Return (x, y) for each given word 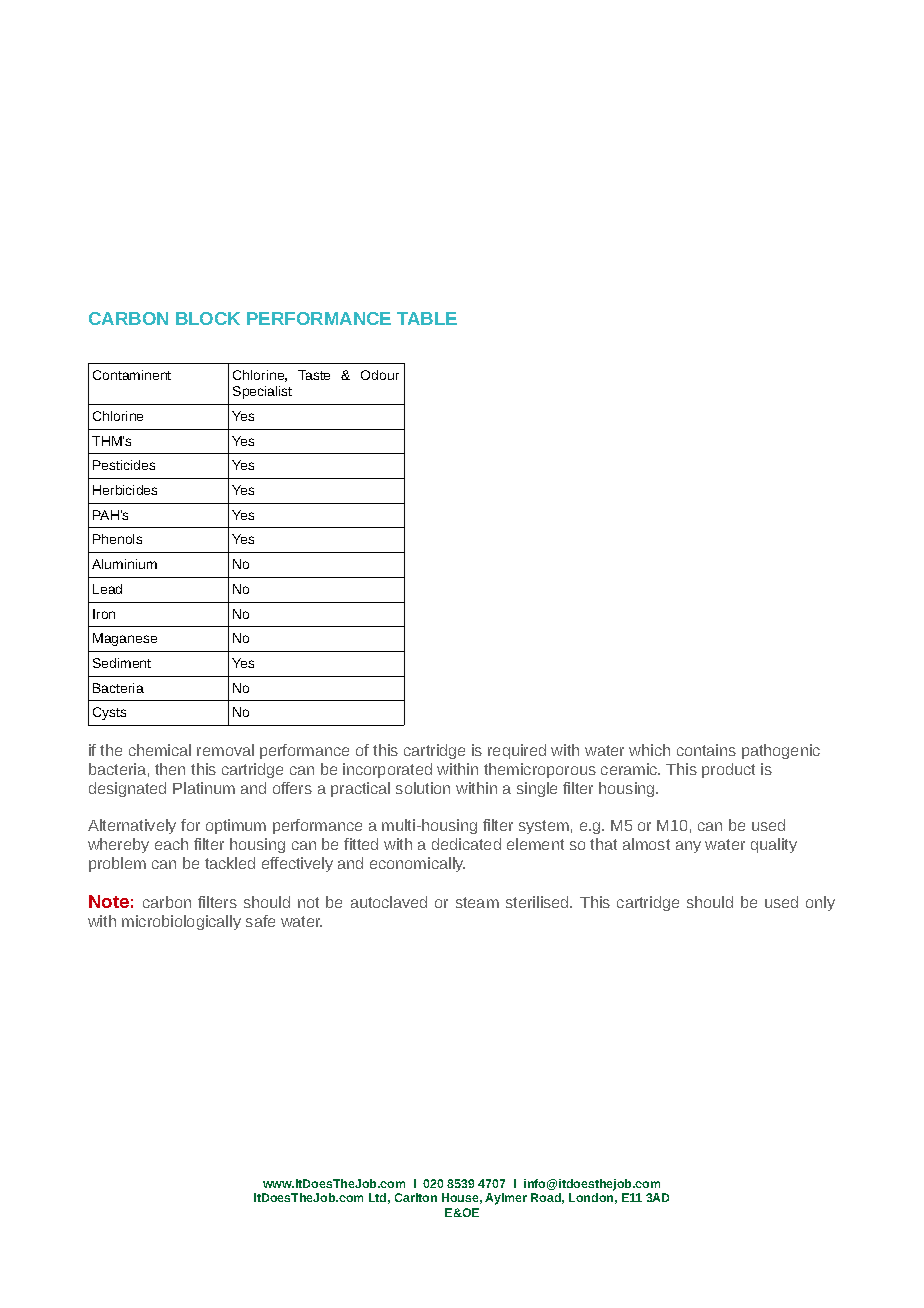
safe (260, 921)
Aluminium (124, 564)
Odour (380, 375)
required (517, 751)
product (728, 770)
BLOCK (208, 318)
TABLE (427, 318)
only (820, 903)
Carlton (416, 1197)
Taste (314, 375)
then (170, 769)
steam (477, 902)
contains (706, 750)
